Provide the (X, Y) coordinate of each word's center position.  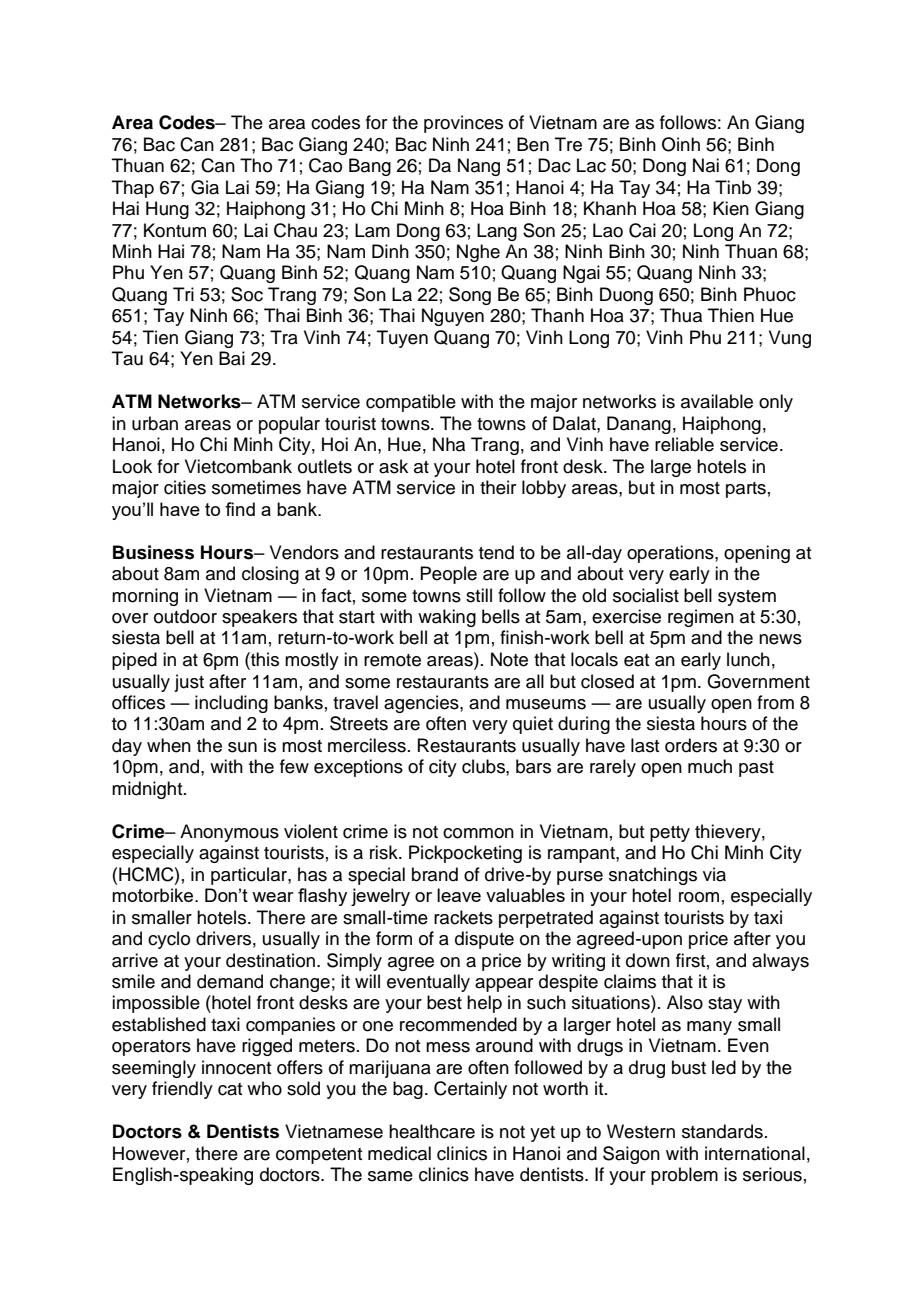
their (498, 487)
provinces (463, 124)
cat (230, 1089)
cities (185, 487)
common (478, 833)
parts (746, 490)
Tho (256, 165)
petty (670, 834)
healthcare (432, 1131)
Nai (706, 165)
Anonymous (229, 833)
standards (722, 1131)
